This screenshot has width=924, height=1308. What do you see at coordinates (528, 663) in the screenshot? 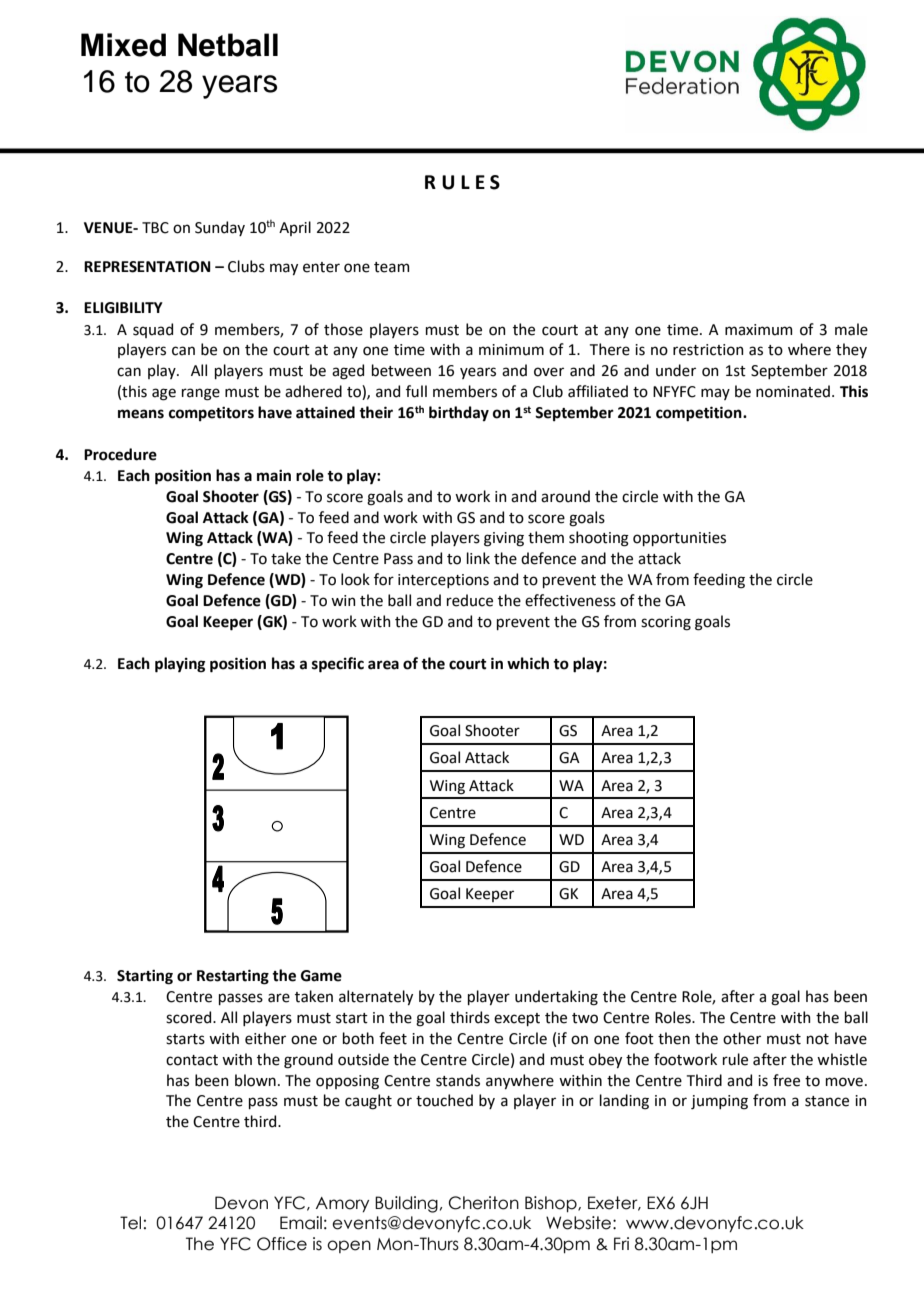
I see `which` at bounding box center [528, 663].
